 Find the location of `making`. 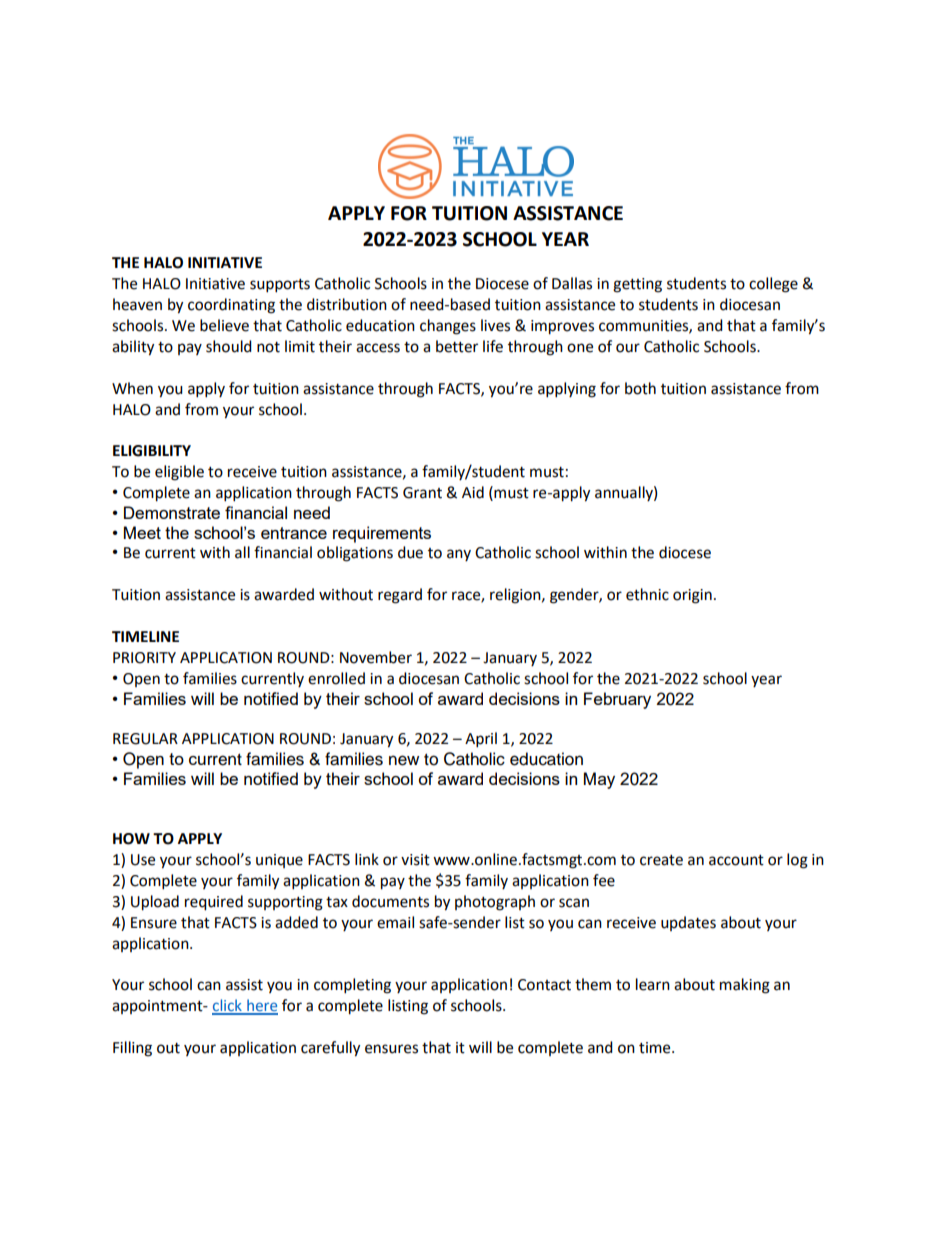

making is located at coordinates (745, 986).
